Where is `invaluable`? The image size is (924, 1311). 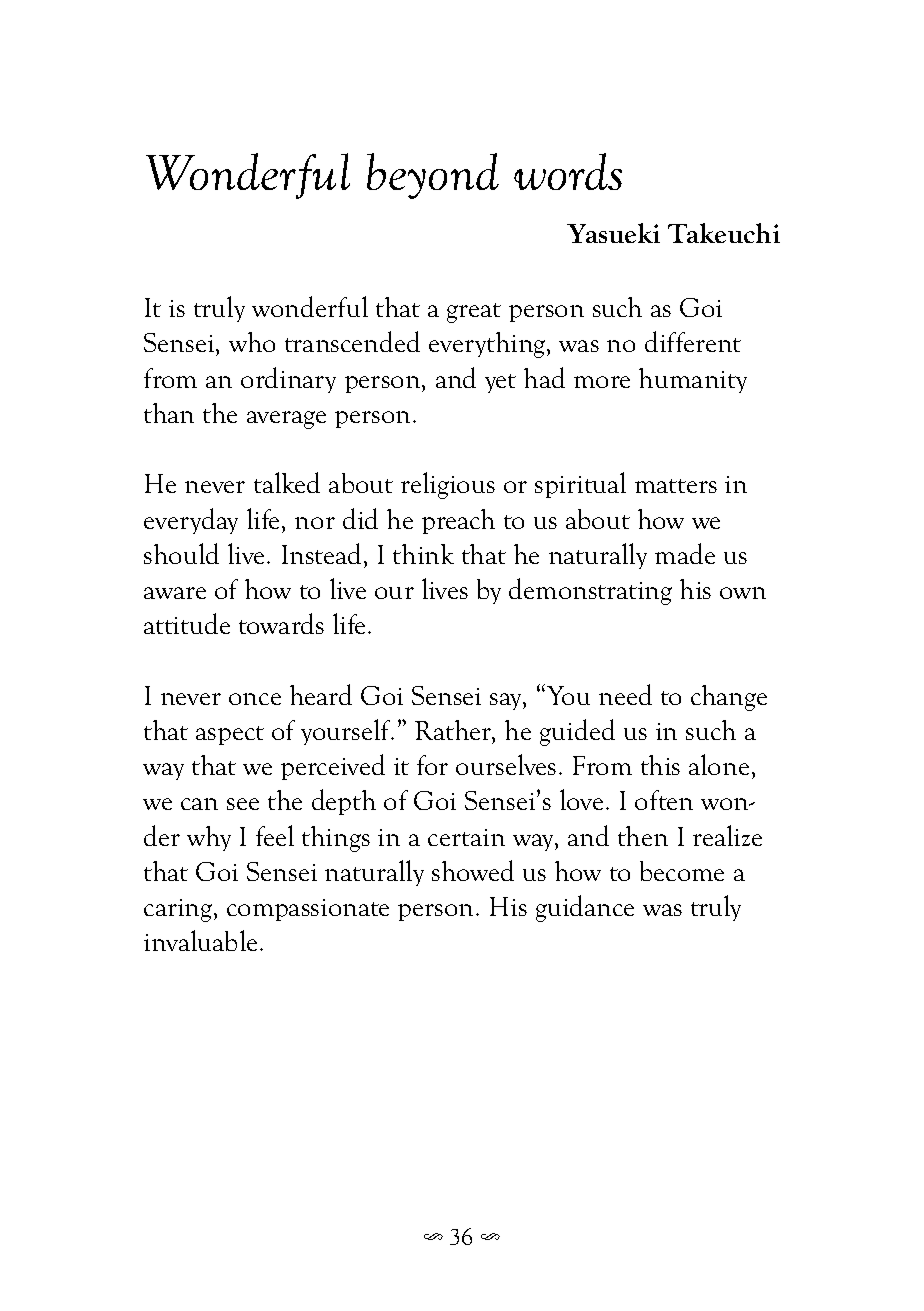 invaluable is located at coordinates (200, 940).
